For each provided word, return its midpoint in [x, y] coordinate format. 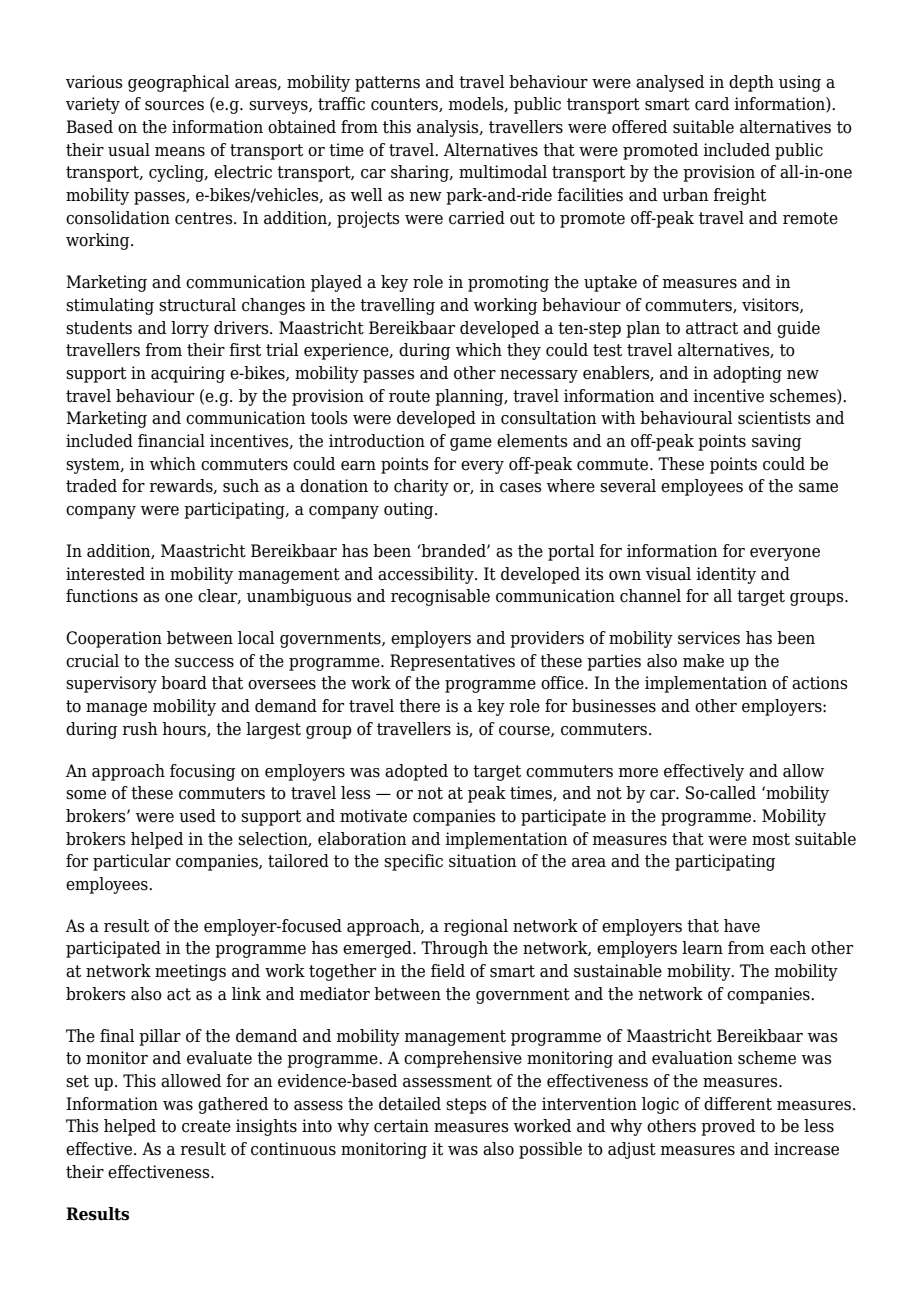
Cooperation [114, 639]
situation [483, 861]
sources [174, 106]
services [709, 638]
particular [132, 862]
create [206, 1126]
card [712, 104]
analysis [449, 128]
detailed [410, 1104]
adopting [747, 374]
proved [728, 1127]
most [771, 839]
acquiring [188, 374]
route [409, 396]
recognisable [440, 597]
